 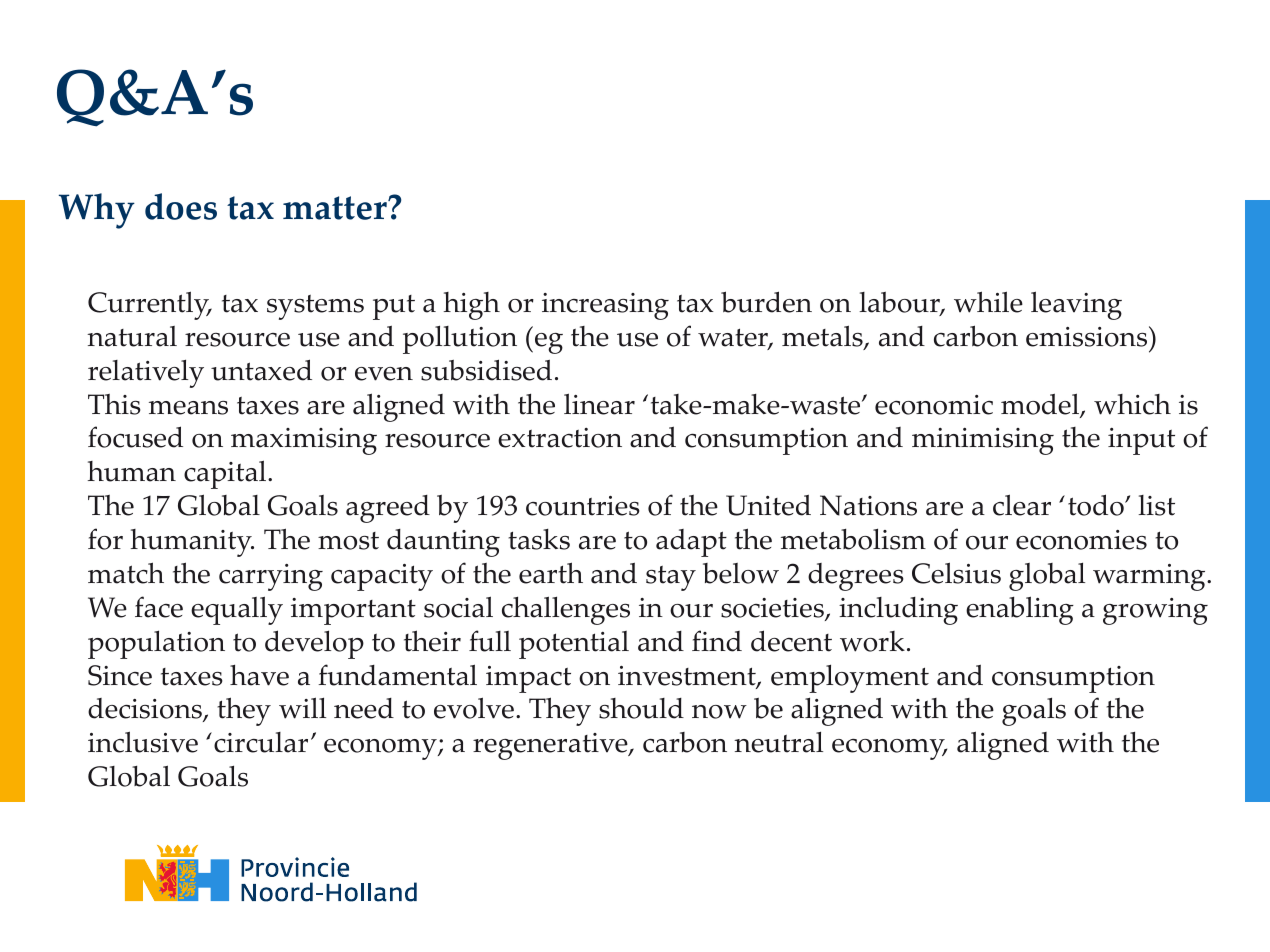 I want to click on while, so click(x=988, y=302).
